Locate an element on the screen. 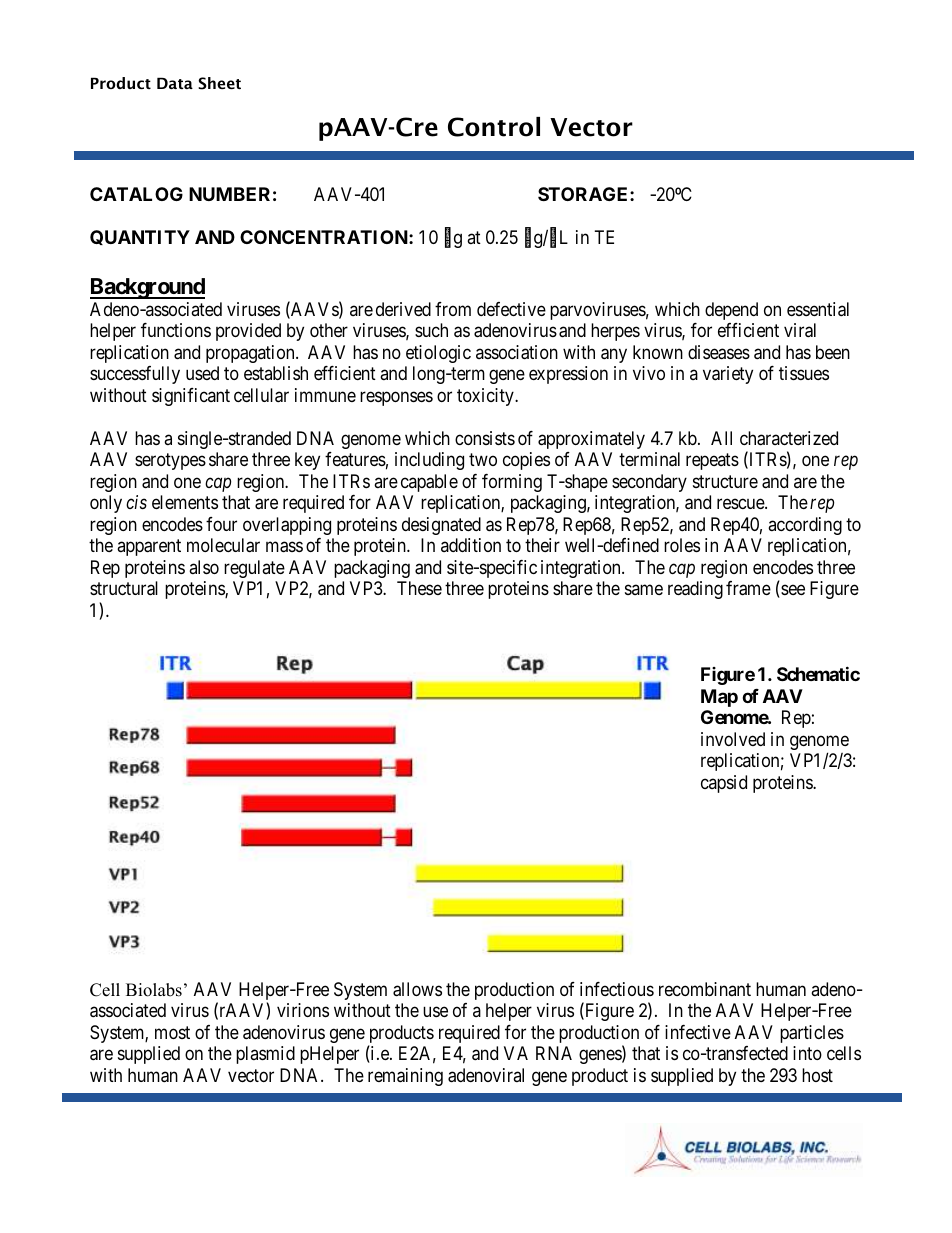 The image size is (952, 1233). These is located at coordinates (419, 588).
